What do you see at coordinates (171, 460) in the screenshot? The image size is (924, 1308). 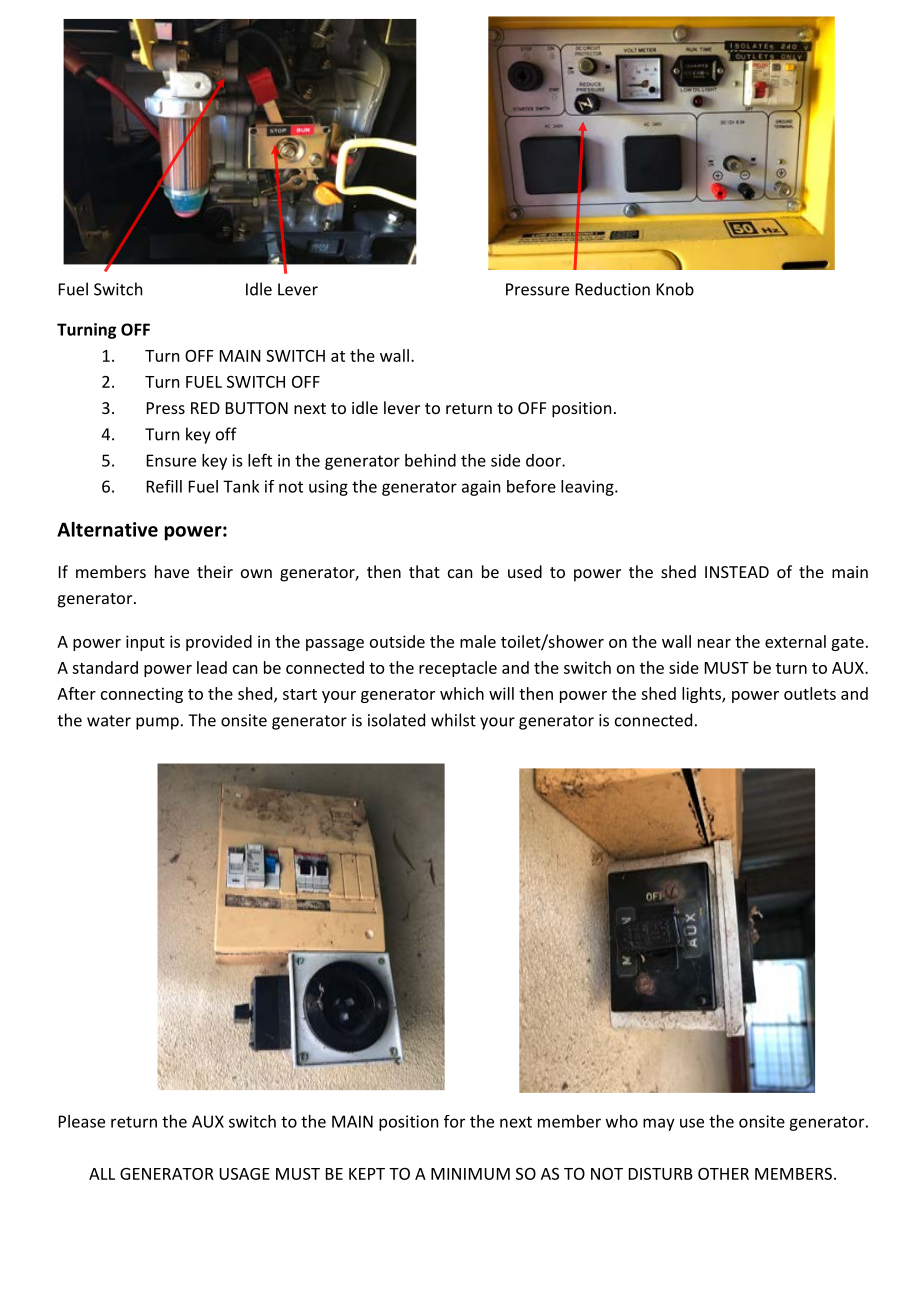 I see `Ensure` at bounding box center [171, 460].
